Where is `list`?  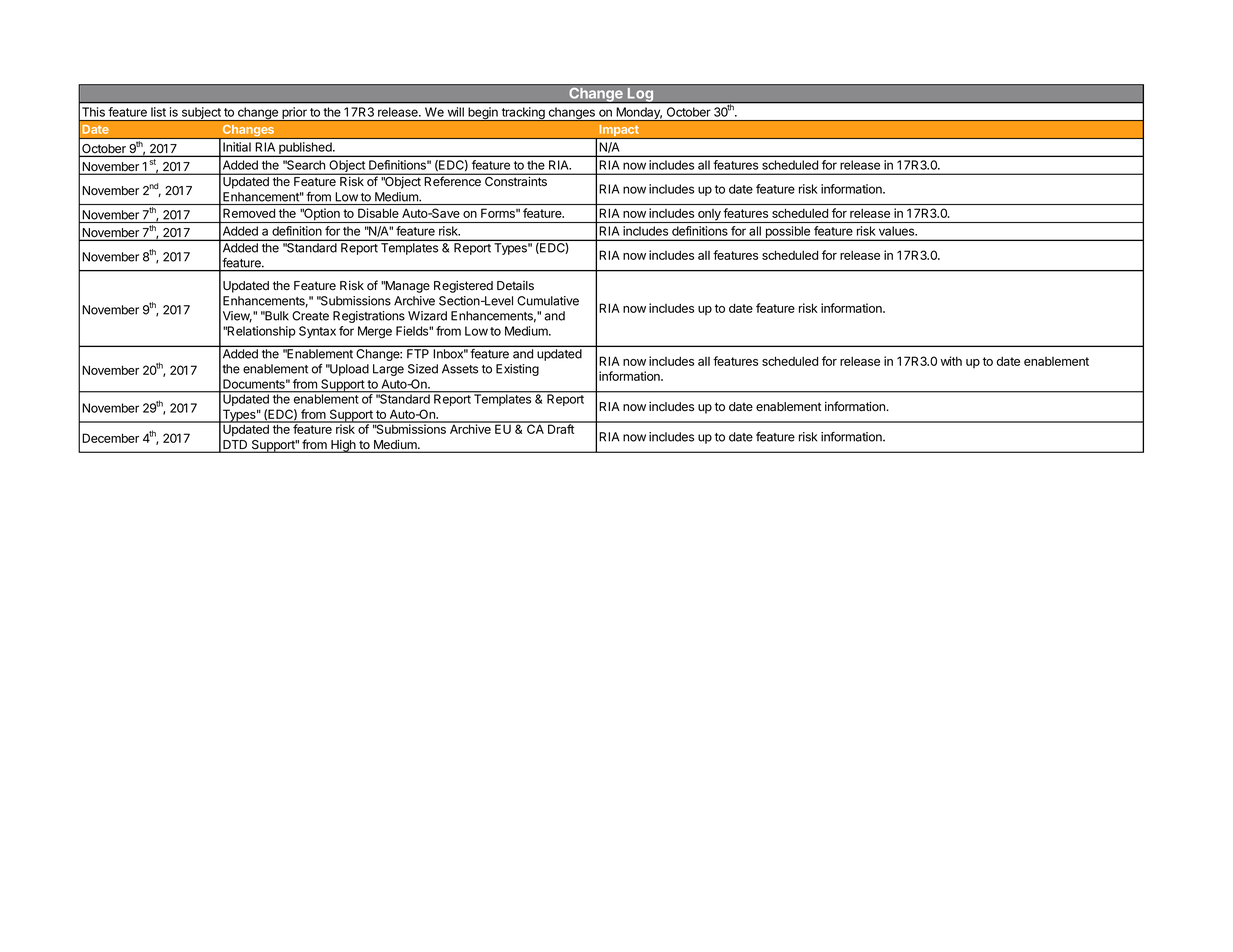
list is located at coordinates (158, 112).
